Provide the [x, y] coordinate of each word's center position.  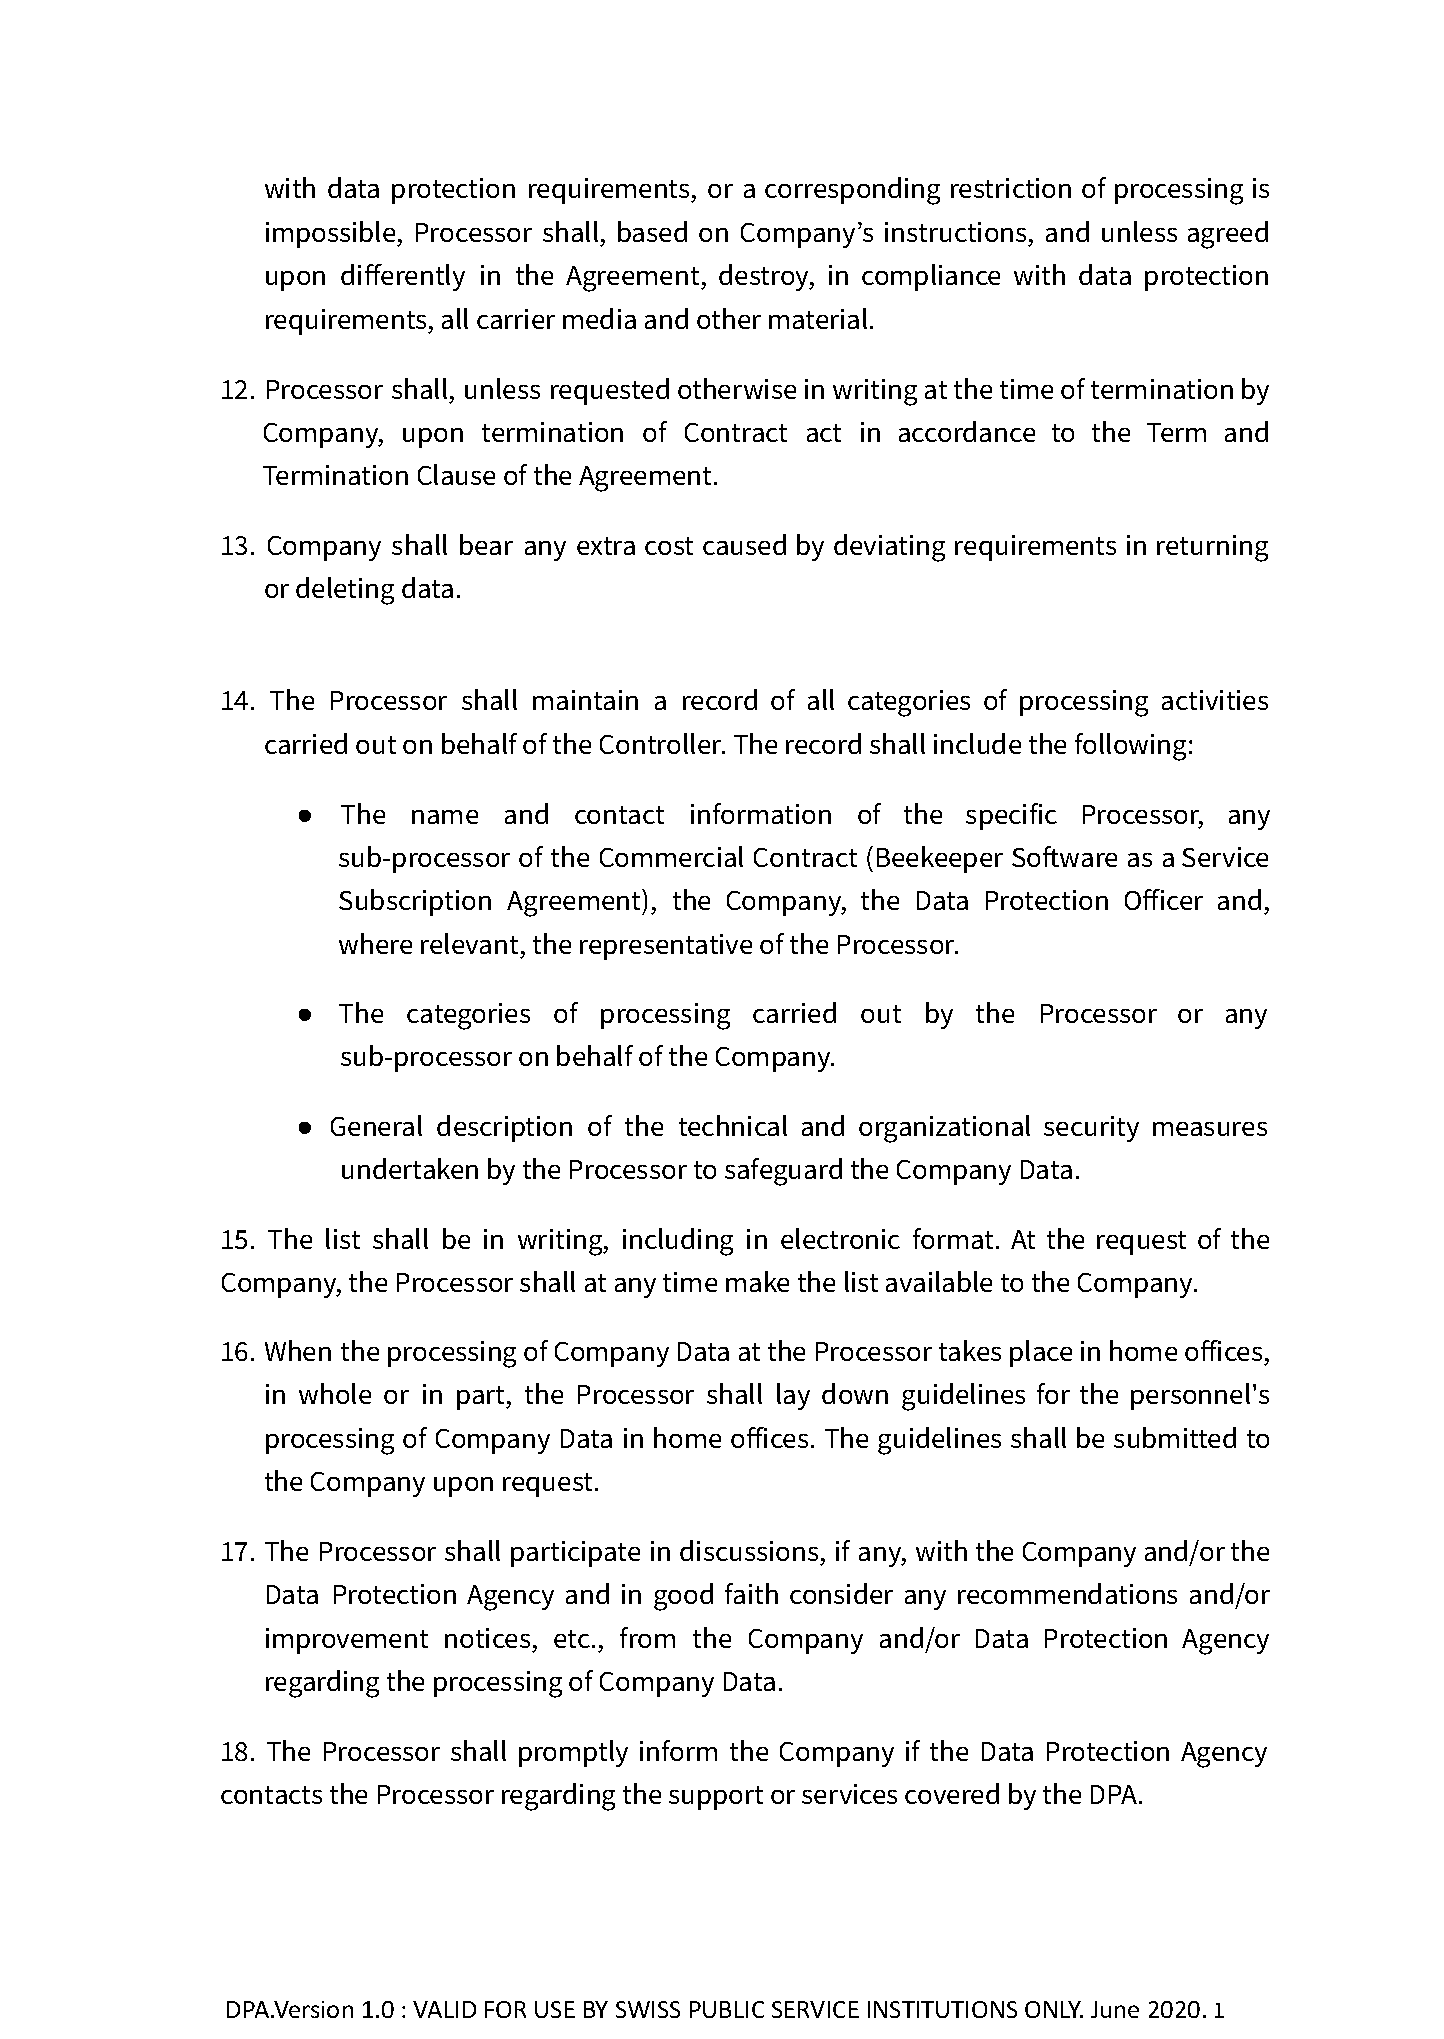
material [818, 318]
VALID [444, 2009]
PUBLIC [727, 2009]
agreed [1228, 235]
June [1115, 2009]
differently [403, 277]
